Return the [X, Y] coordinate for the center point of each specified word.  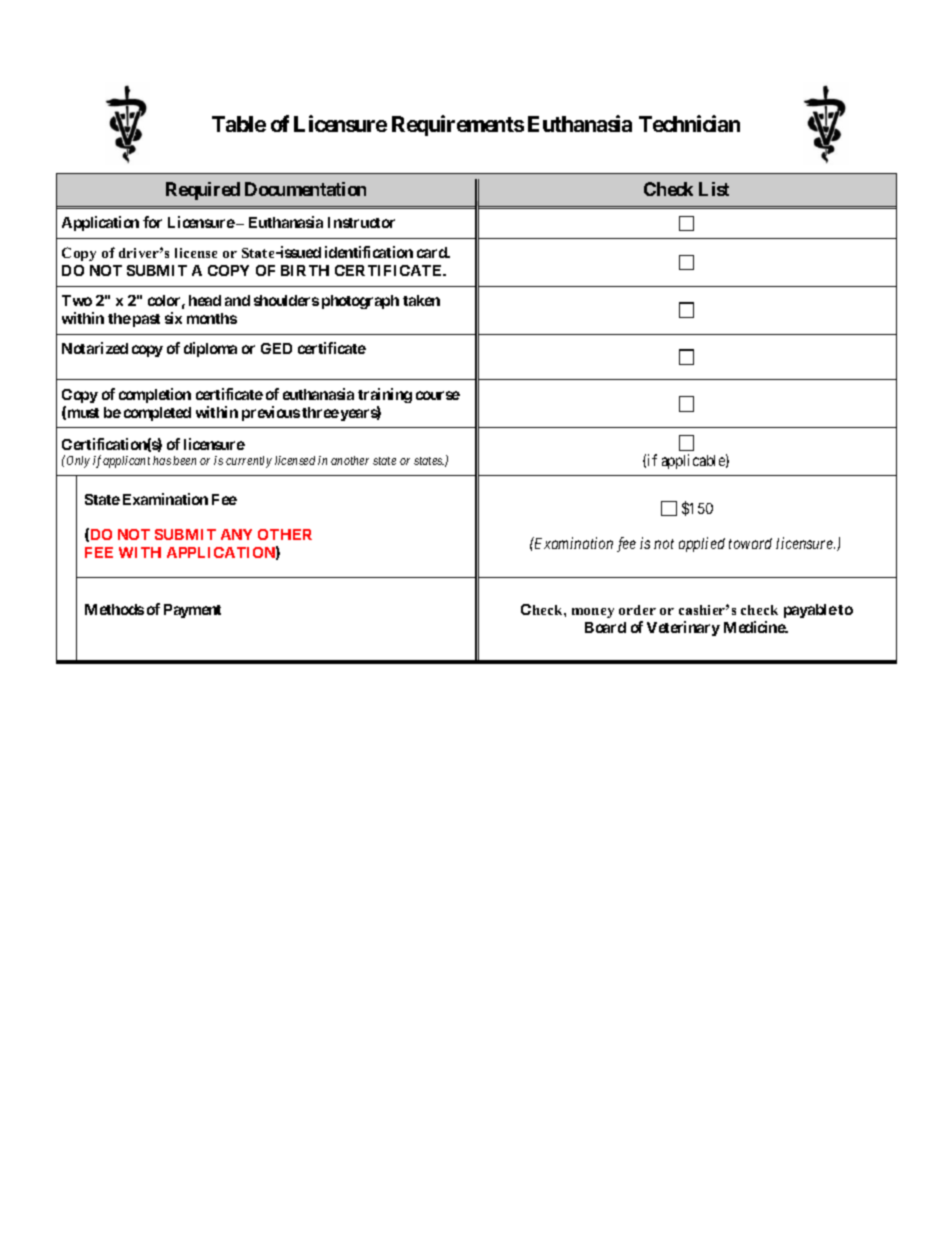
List [714, 189]
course [438, 395]
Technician [689, 123]
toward [750, 543]
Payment [192, 611]
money [593, 613]
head [205, 300]
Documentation [305, 189]
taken [421, 300]
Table [239, 124]
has [162, 460]
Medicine [755, 627]
